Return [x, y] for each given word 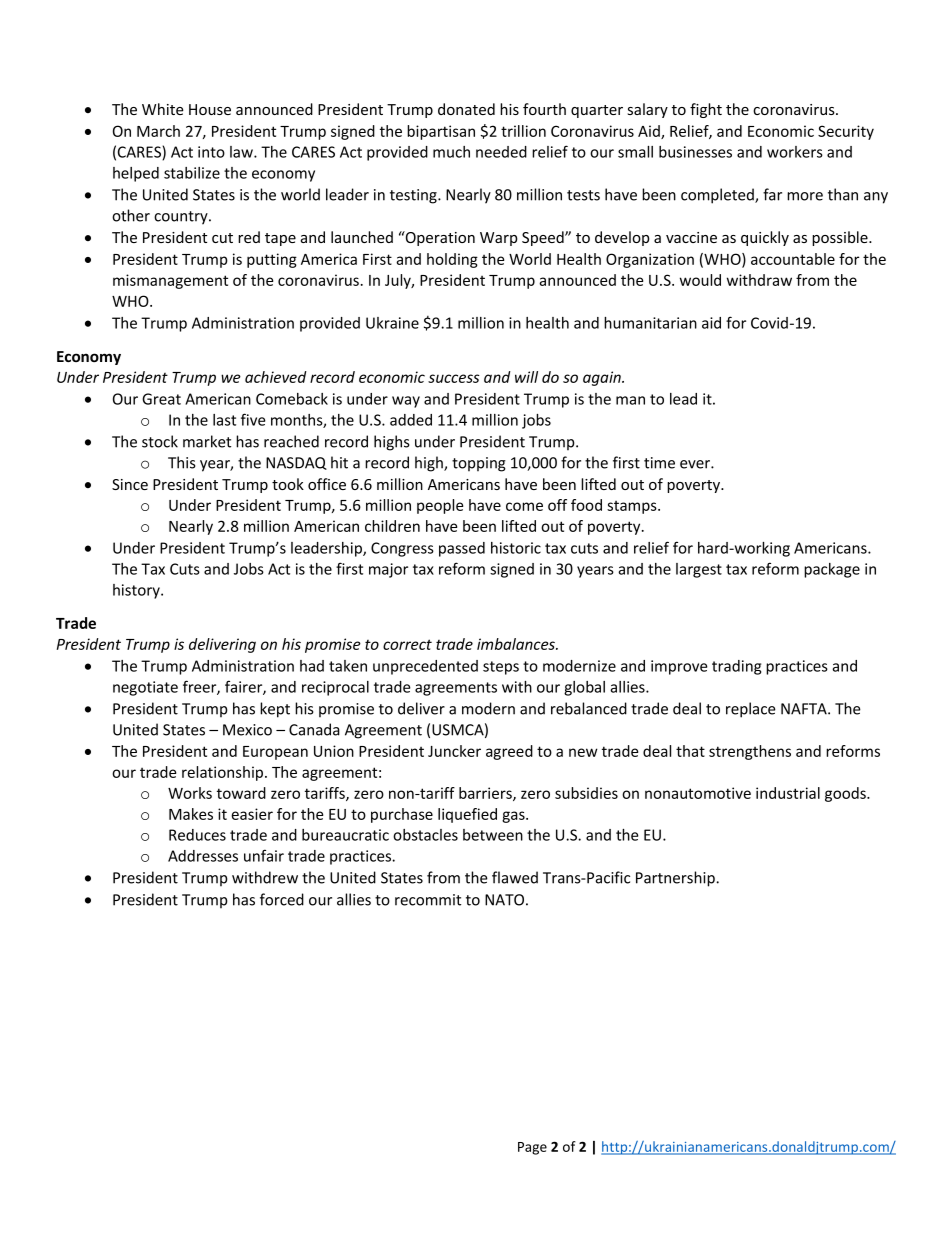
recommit [428, 900]
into [211, 152]
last [224, 420]
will [526, 377]
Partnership [676, 879]
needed [501, 152]
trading [736, 667]
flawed [515, 877]
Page [532, 1148]
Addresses [203, 856]
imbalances [517, 644]
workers [795, 152]
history [137, 591]
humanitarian [650, 323]
